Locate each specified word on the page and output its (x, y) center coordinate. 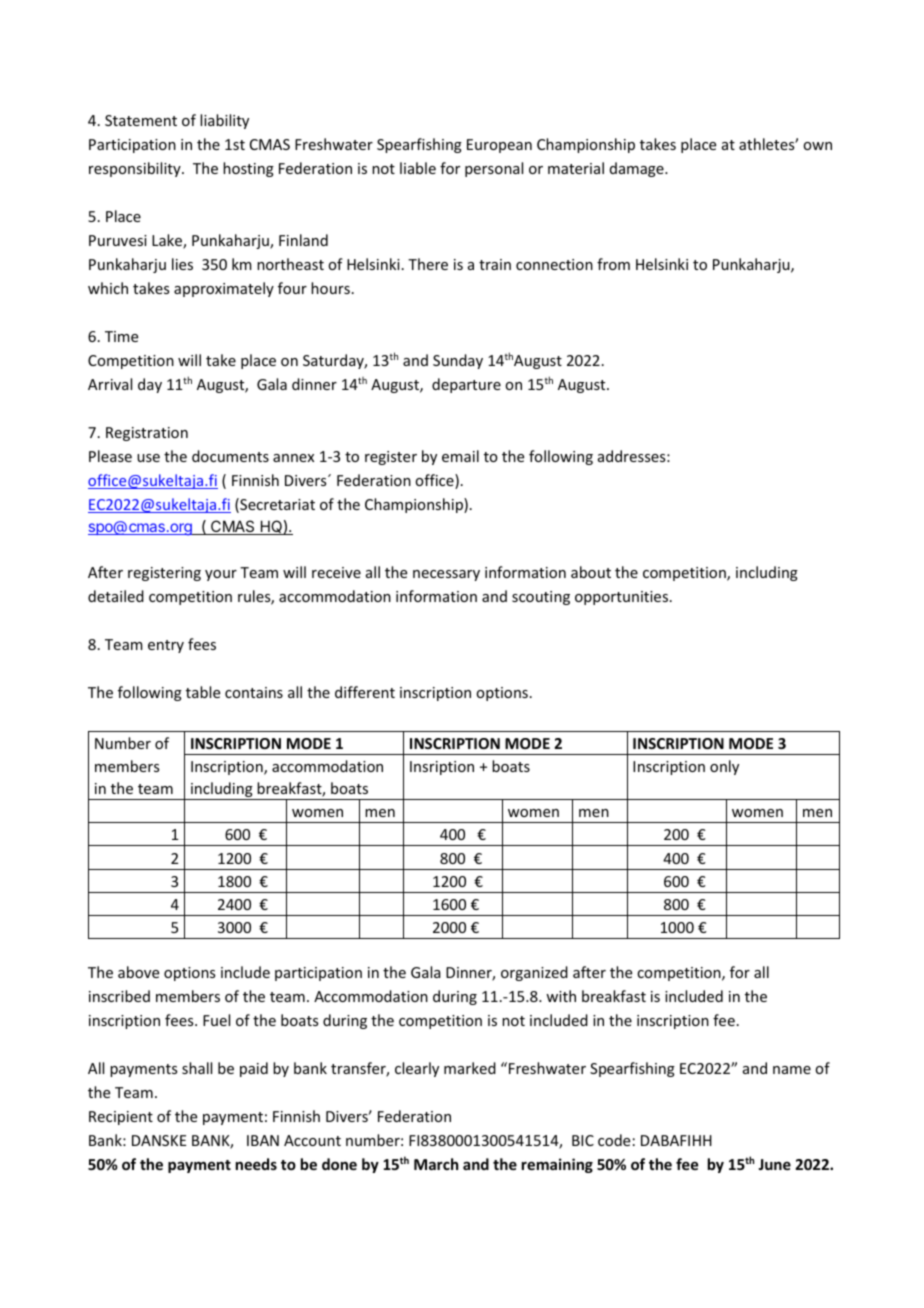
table (203, 692)
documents (230, 456)
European (499, 146)
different (365, 692)
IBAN (263, 1140)
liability (224, 121)
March (436, 1164)
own (817, 146)
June (774, 1164)
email (460, 456)
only (724, 767)
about (591, 572)
